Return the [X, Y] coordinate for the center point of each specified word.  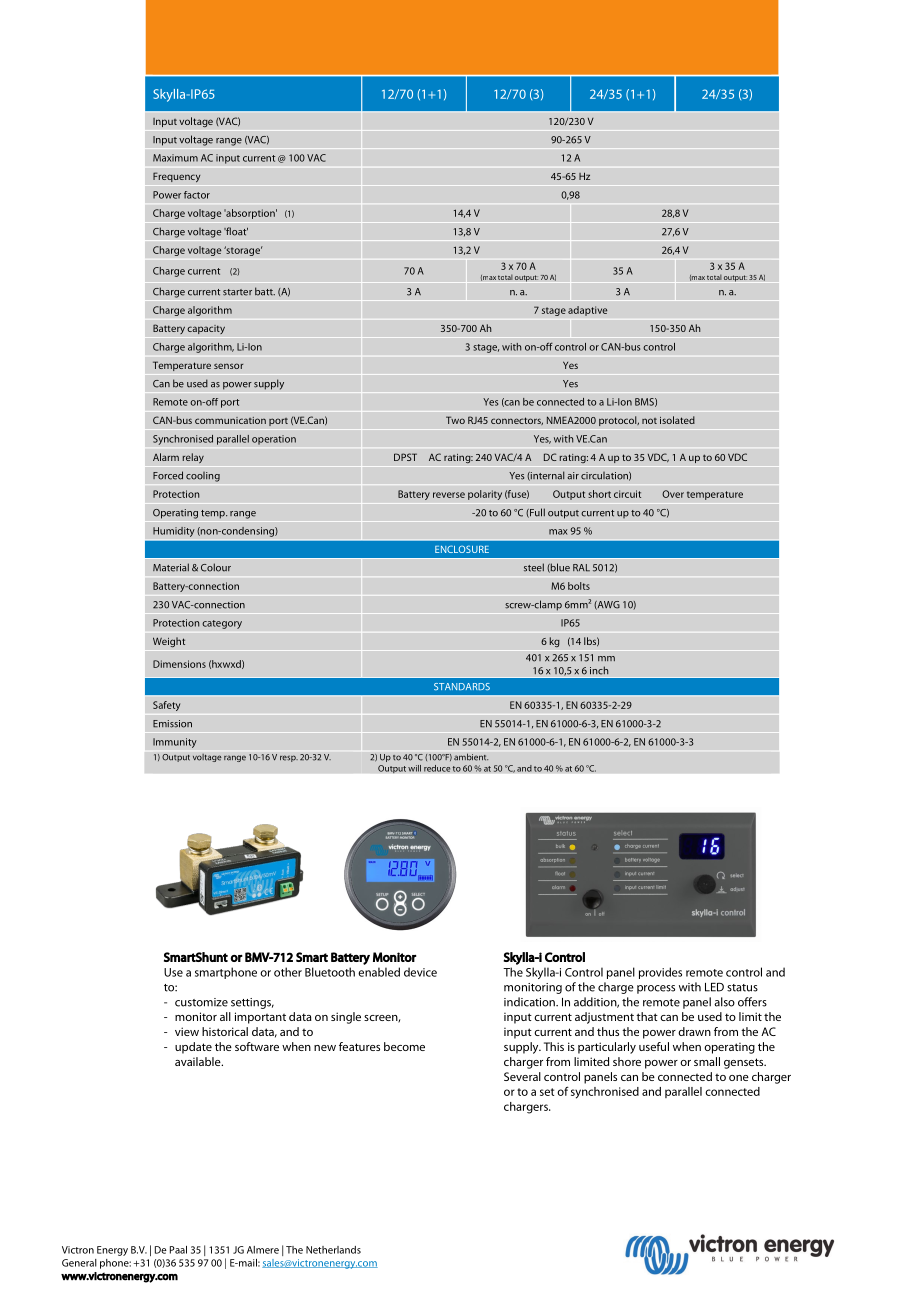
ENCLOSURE [462, 549]
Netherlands [333, 1250]
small [707, 1061]
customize [201, 1002]
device [420, 972]
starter [237, 292]
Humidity [174, 532]
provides [660, 973]
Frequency [176, 177]
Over [673, 494]
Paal [178, 1250]
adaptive [588, 311]
